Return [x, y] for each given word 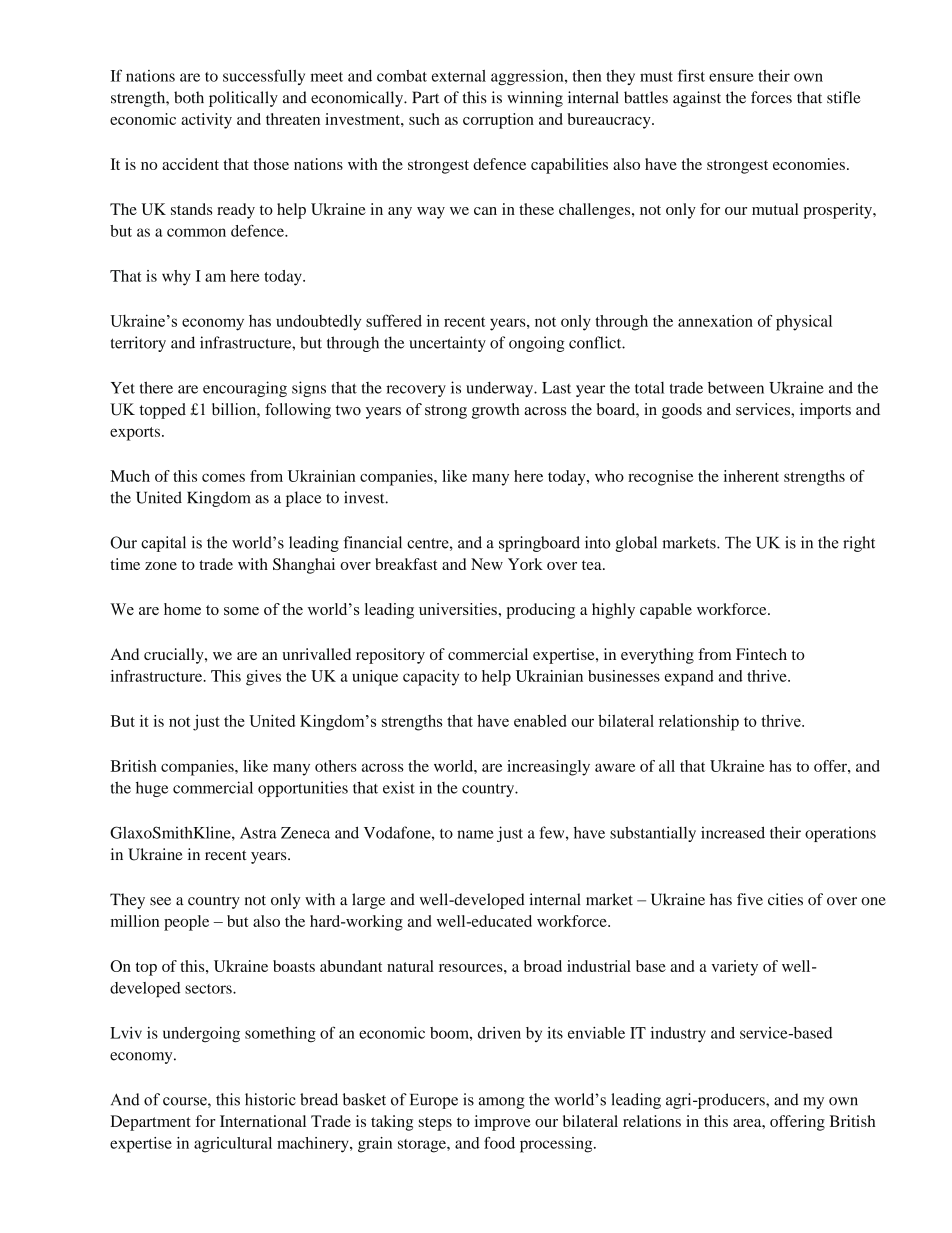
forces [771, 97]
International [263, 1121]
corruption [498, 121]
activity [206, 121]
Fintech [761, 654]
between [736, 387]
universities [459, 609]
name [475, 834]
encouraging [245, 389]
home [182, 609]
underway [501, 389]
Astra [258, 833]
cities [785, 899]
